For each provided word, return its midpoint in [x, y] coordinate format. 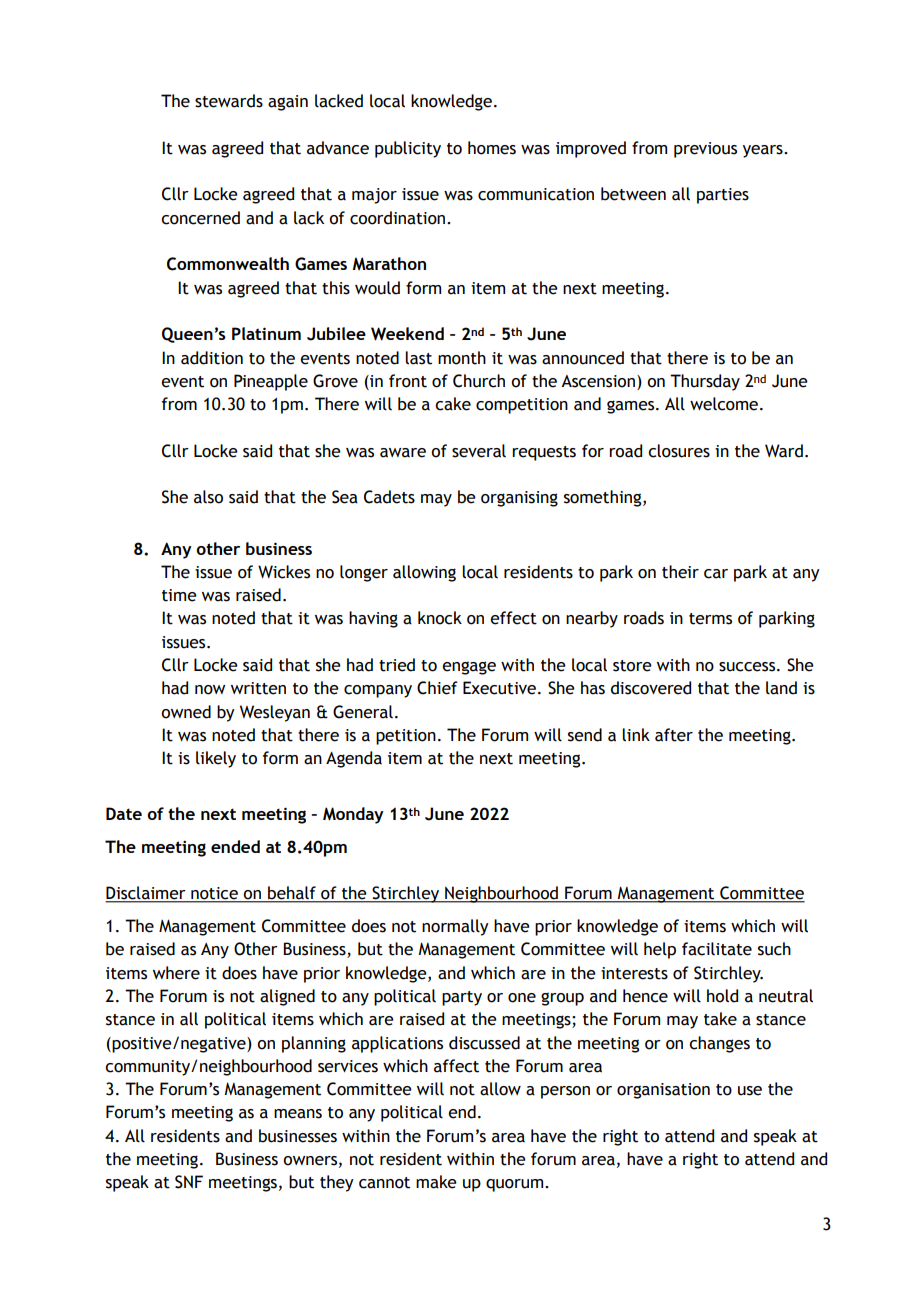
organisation [663, 1091]
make [436, 1182]
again [288, 103]
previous [705, 150]
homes [492, 148]
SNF [189, 1182]
